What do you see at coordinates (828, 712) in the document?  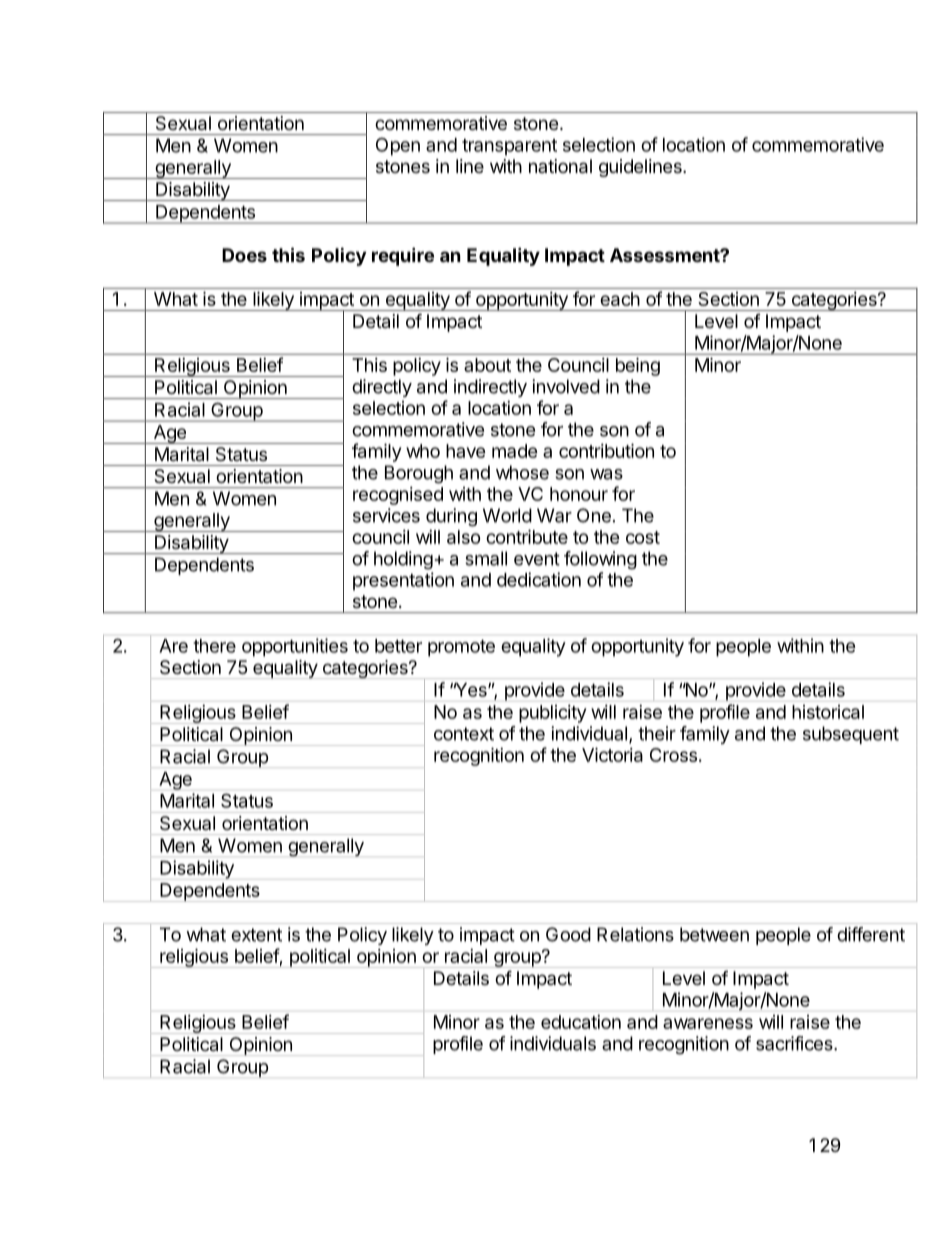 I see `historical` at bounding box center [828, 712].
